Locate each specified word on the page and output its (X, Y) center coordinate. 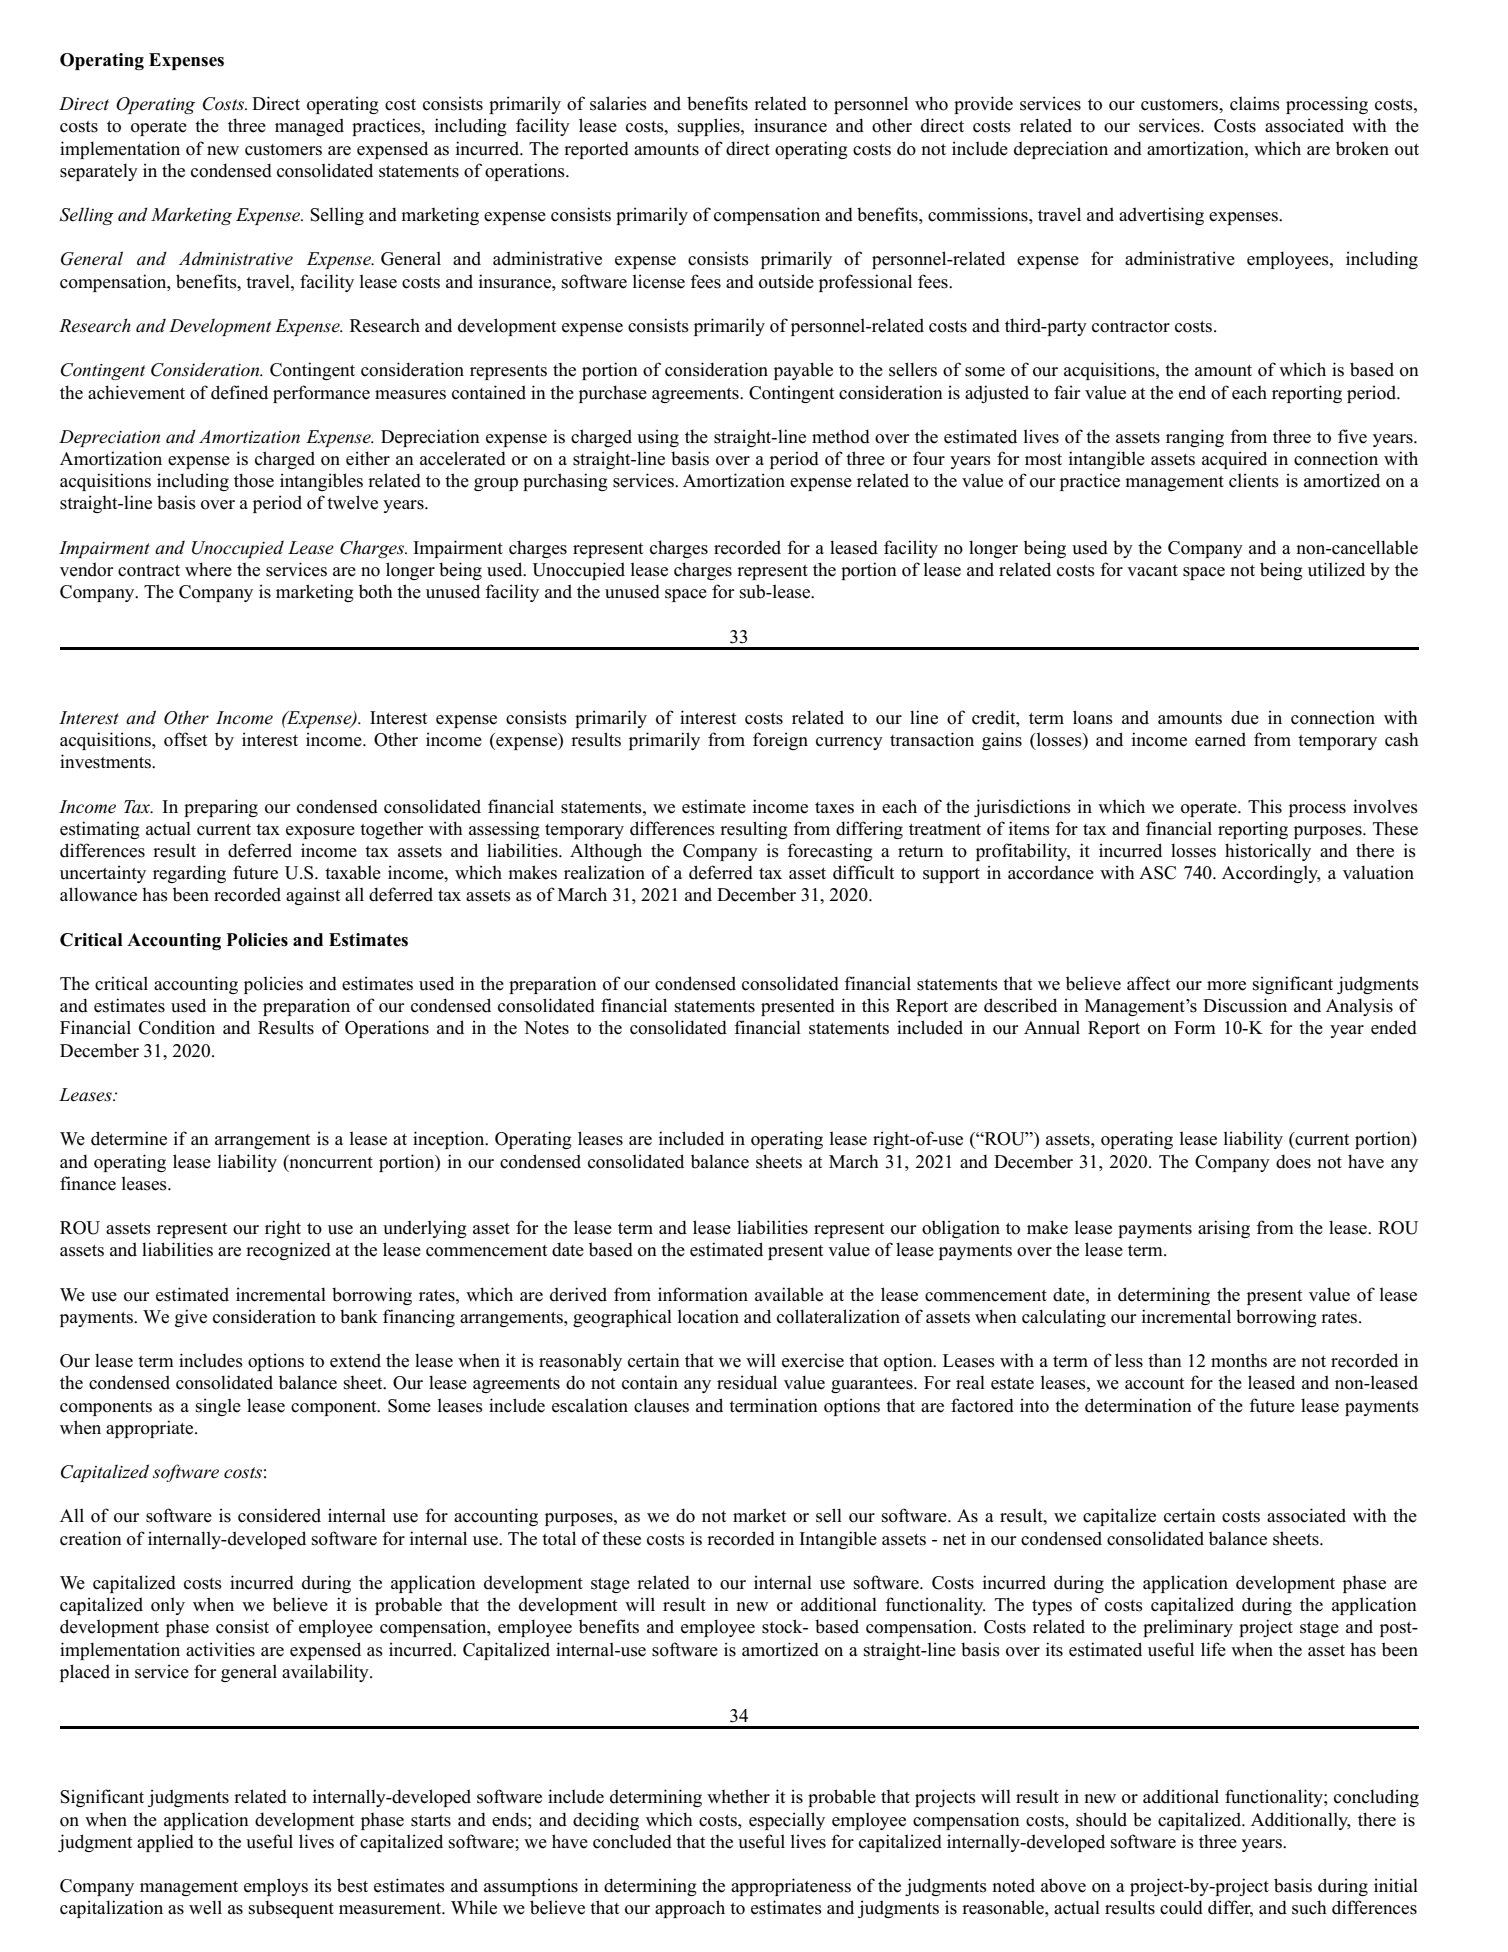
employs (276, 1887)
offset (185, 739)
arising (1224, 1229)
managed (309, 127)
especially (787, 1821)
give (191, 1318)
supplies (710, 127)
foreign (780, 741)
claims (1255, 103)
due (1245, 717)
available (789, 1294)
